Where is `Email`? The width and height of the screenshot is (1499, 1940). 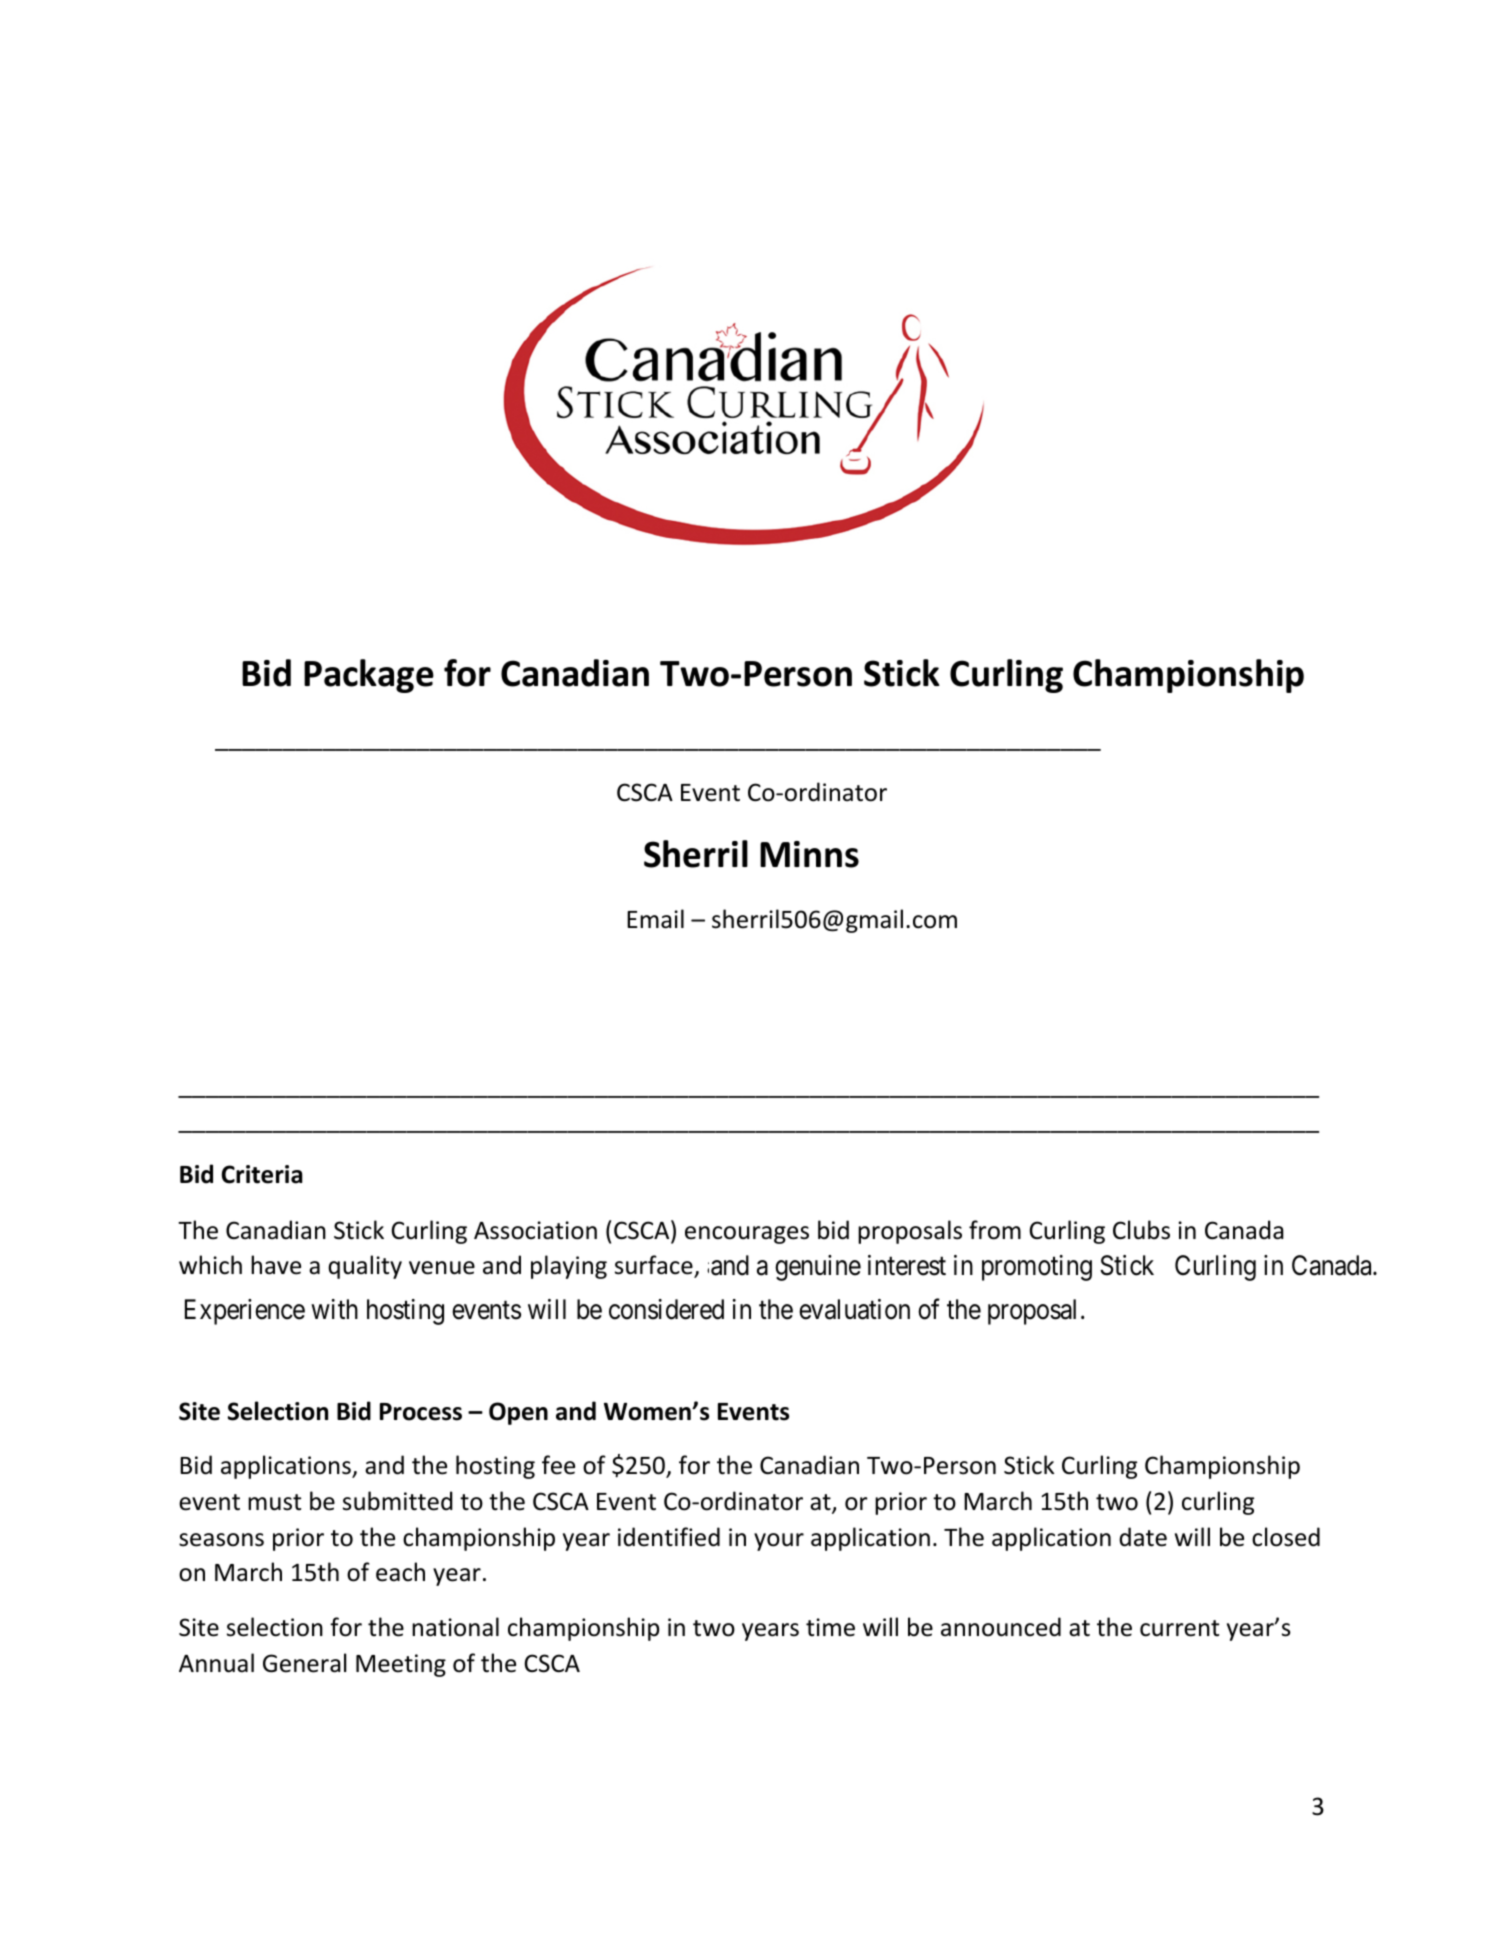 Email is located at coordinates (655, 919).
